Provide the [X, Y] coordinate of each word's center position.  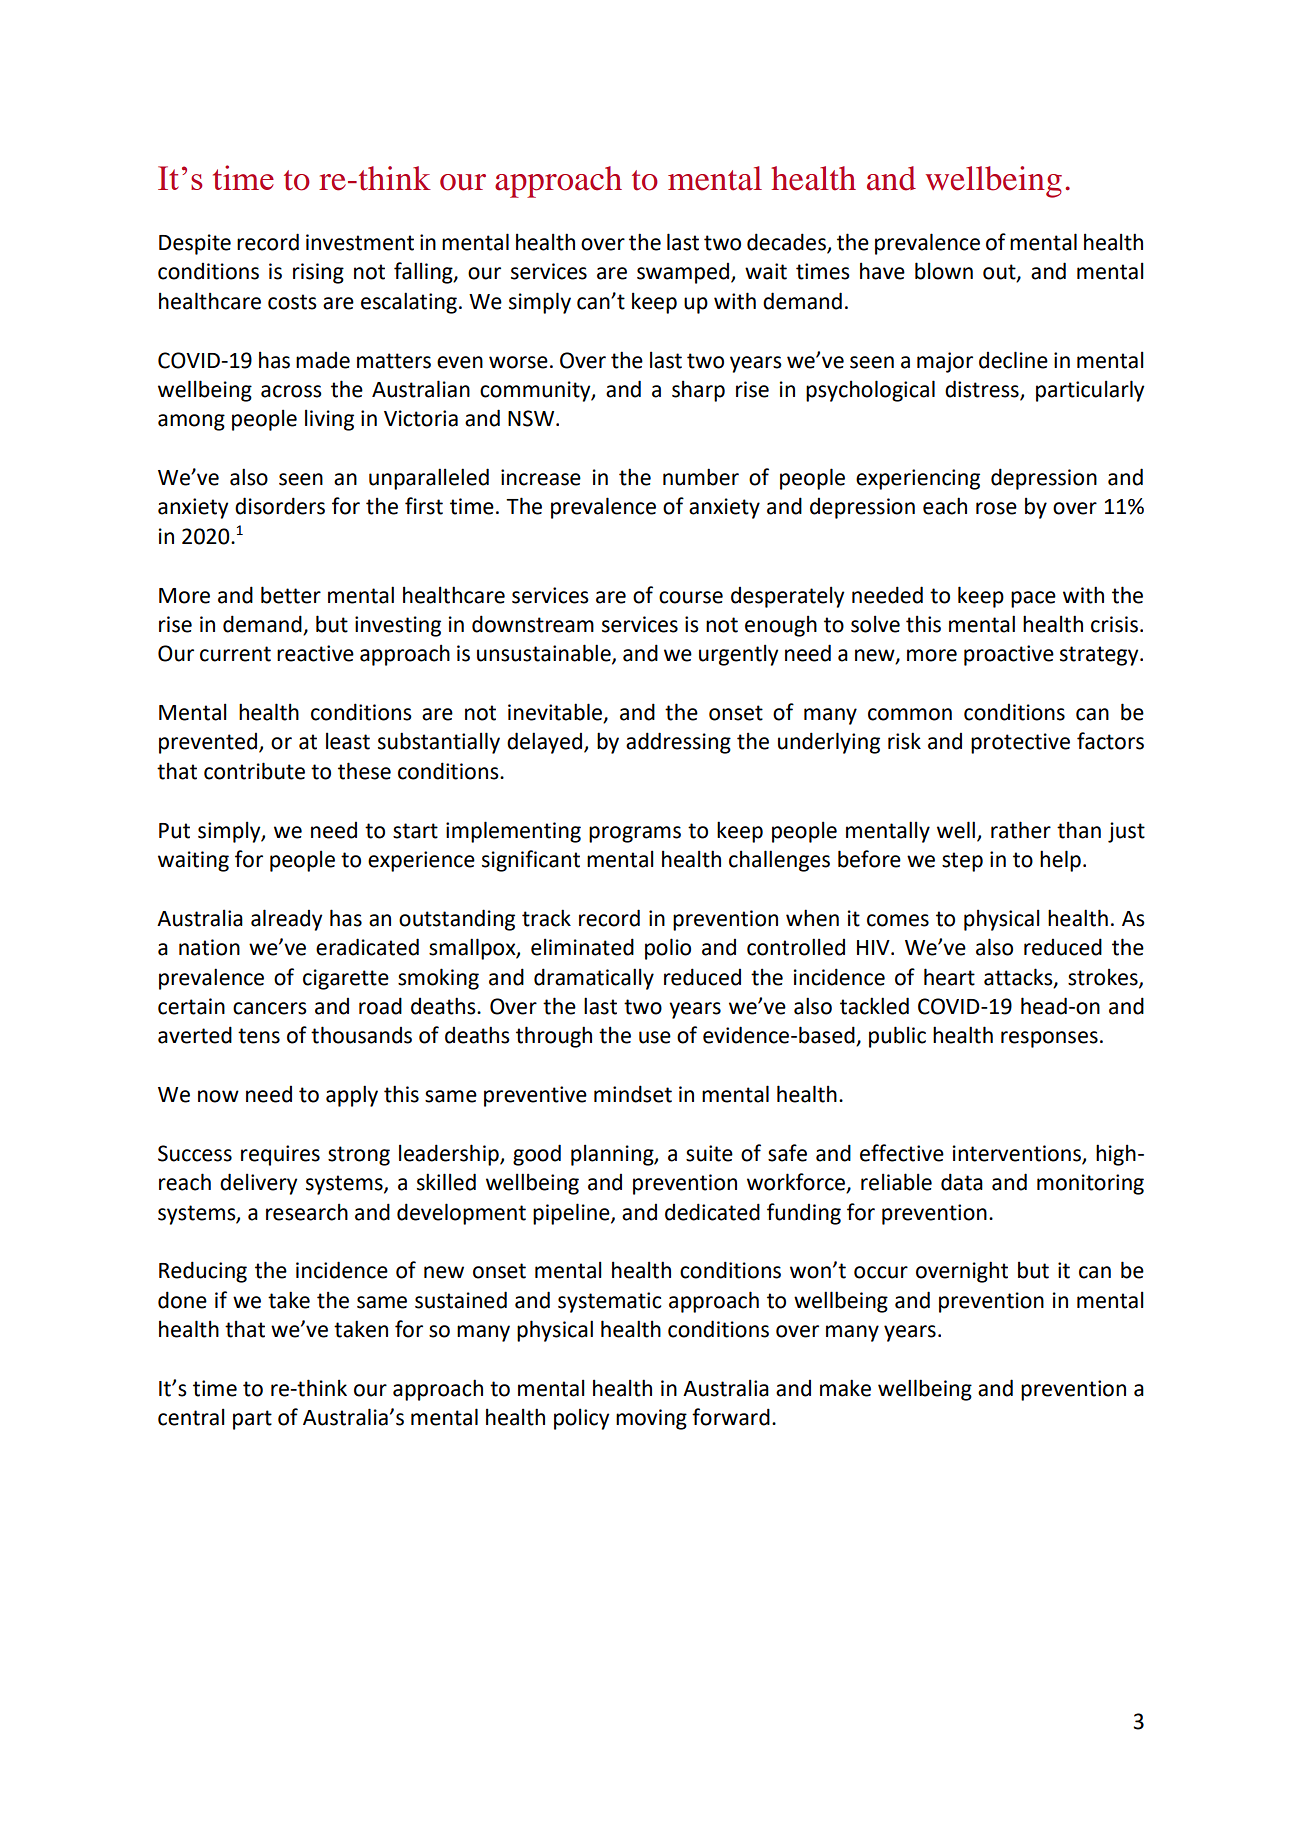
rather [1021, 830]
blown [944, 271]
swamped [684, 273]
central [191, 1417]
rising [318, 273]
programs [635, 834]
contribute [254, 771]
